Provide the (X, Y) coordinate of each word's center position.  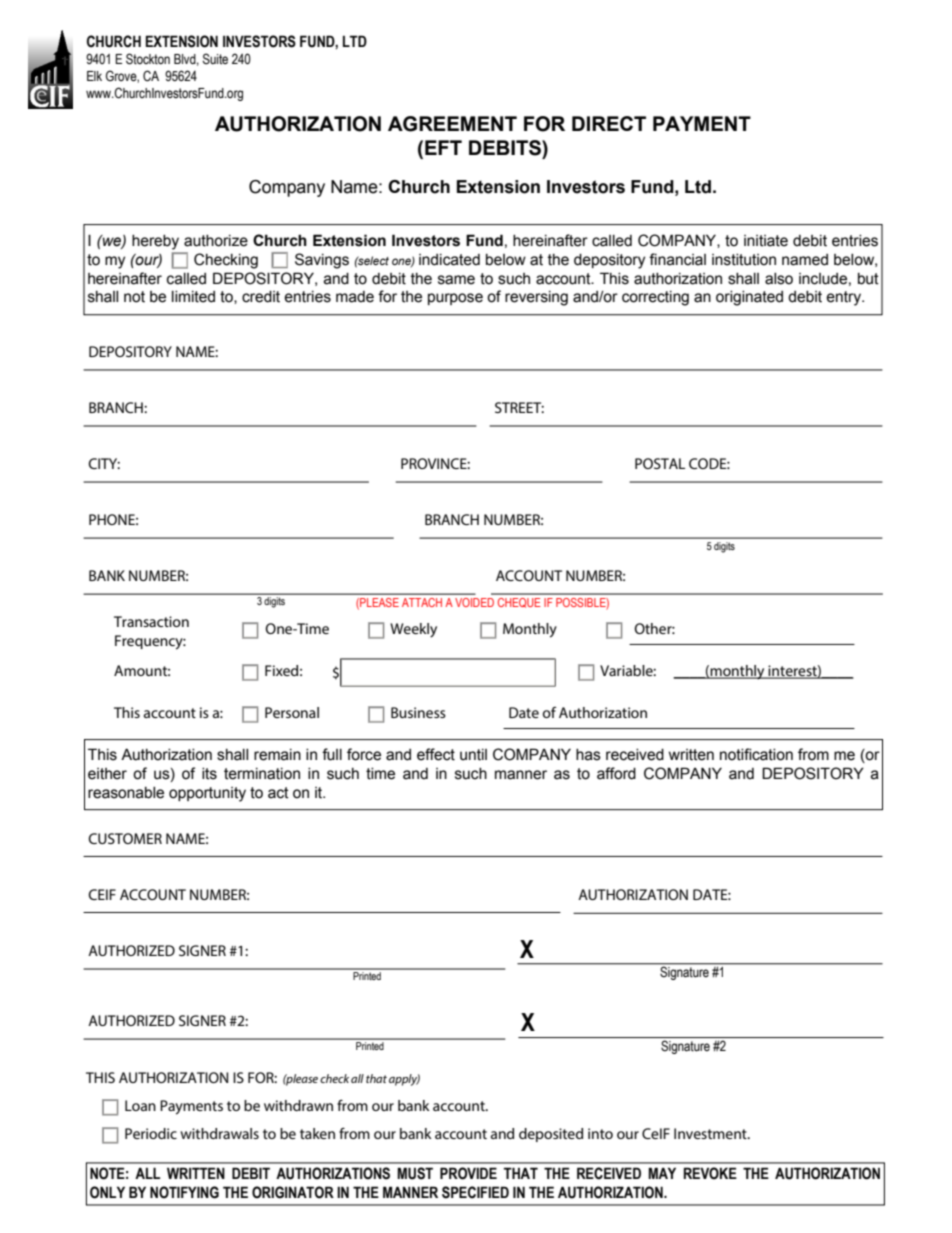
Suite (215, 59)
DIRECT (609, 123)
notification (756, 754)
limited (193, 297)
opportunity (207, 794)
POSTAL (660, 463)
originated (749, 298)
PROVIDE (468, 1173)
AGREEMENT (452, 124)
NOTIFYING (184, 1192)
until (473, 755)
